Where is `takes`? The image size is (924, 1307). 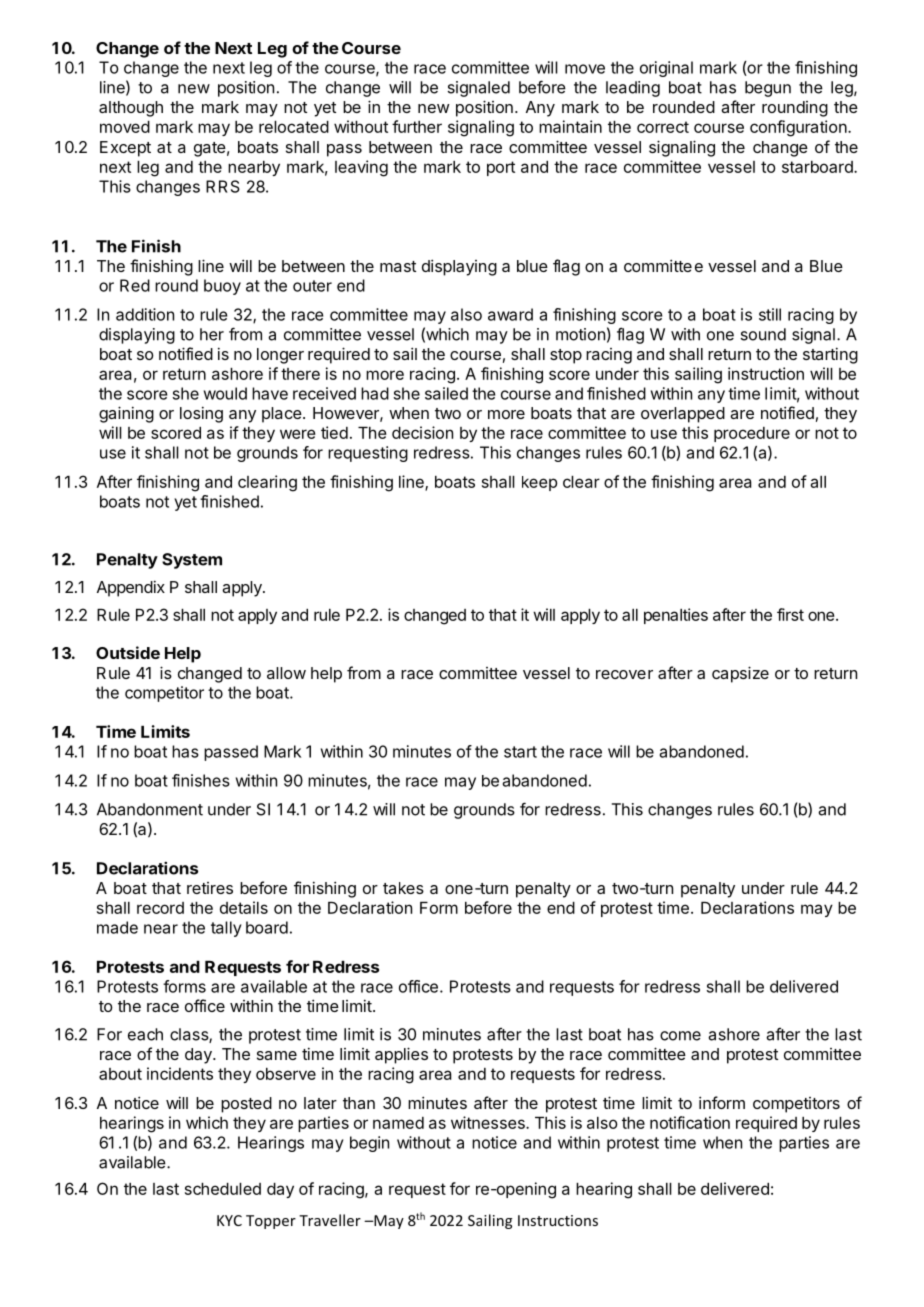 takes is located at coordinates (403, 888).
